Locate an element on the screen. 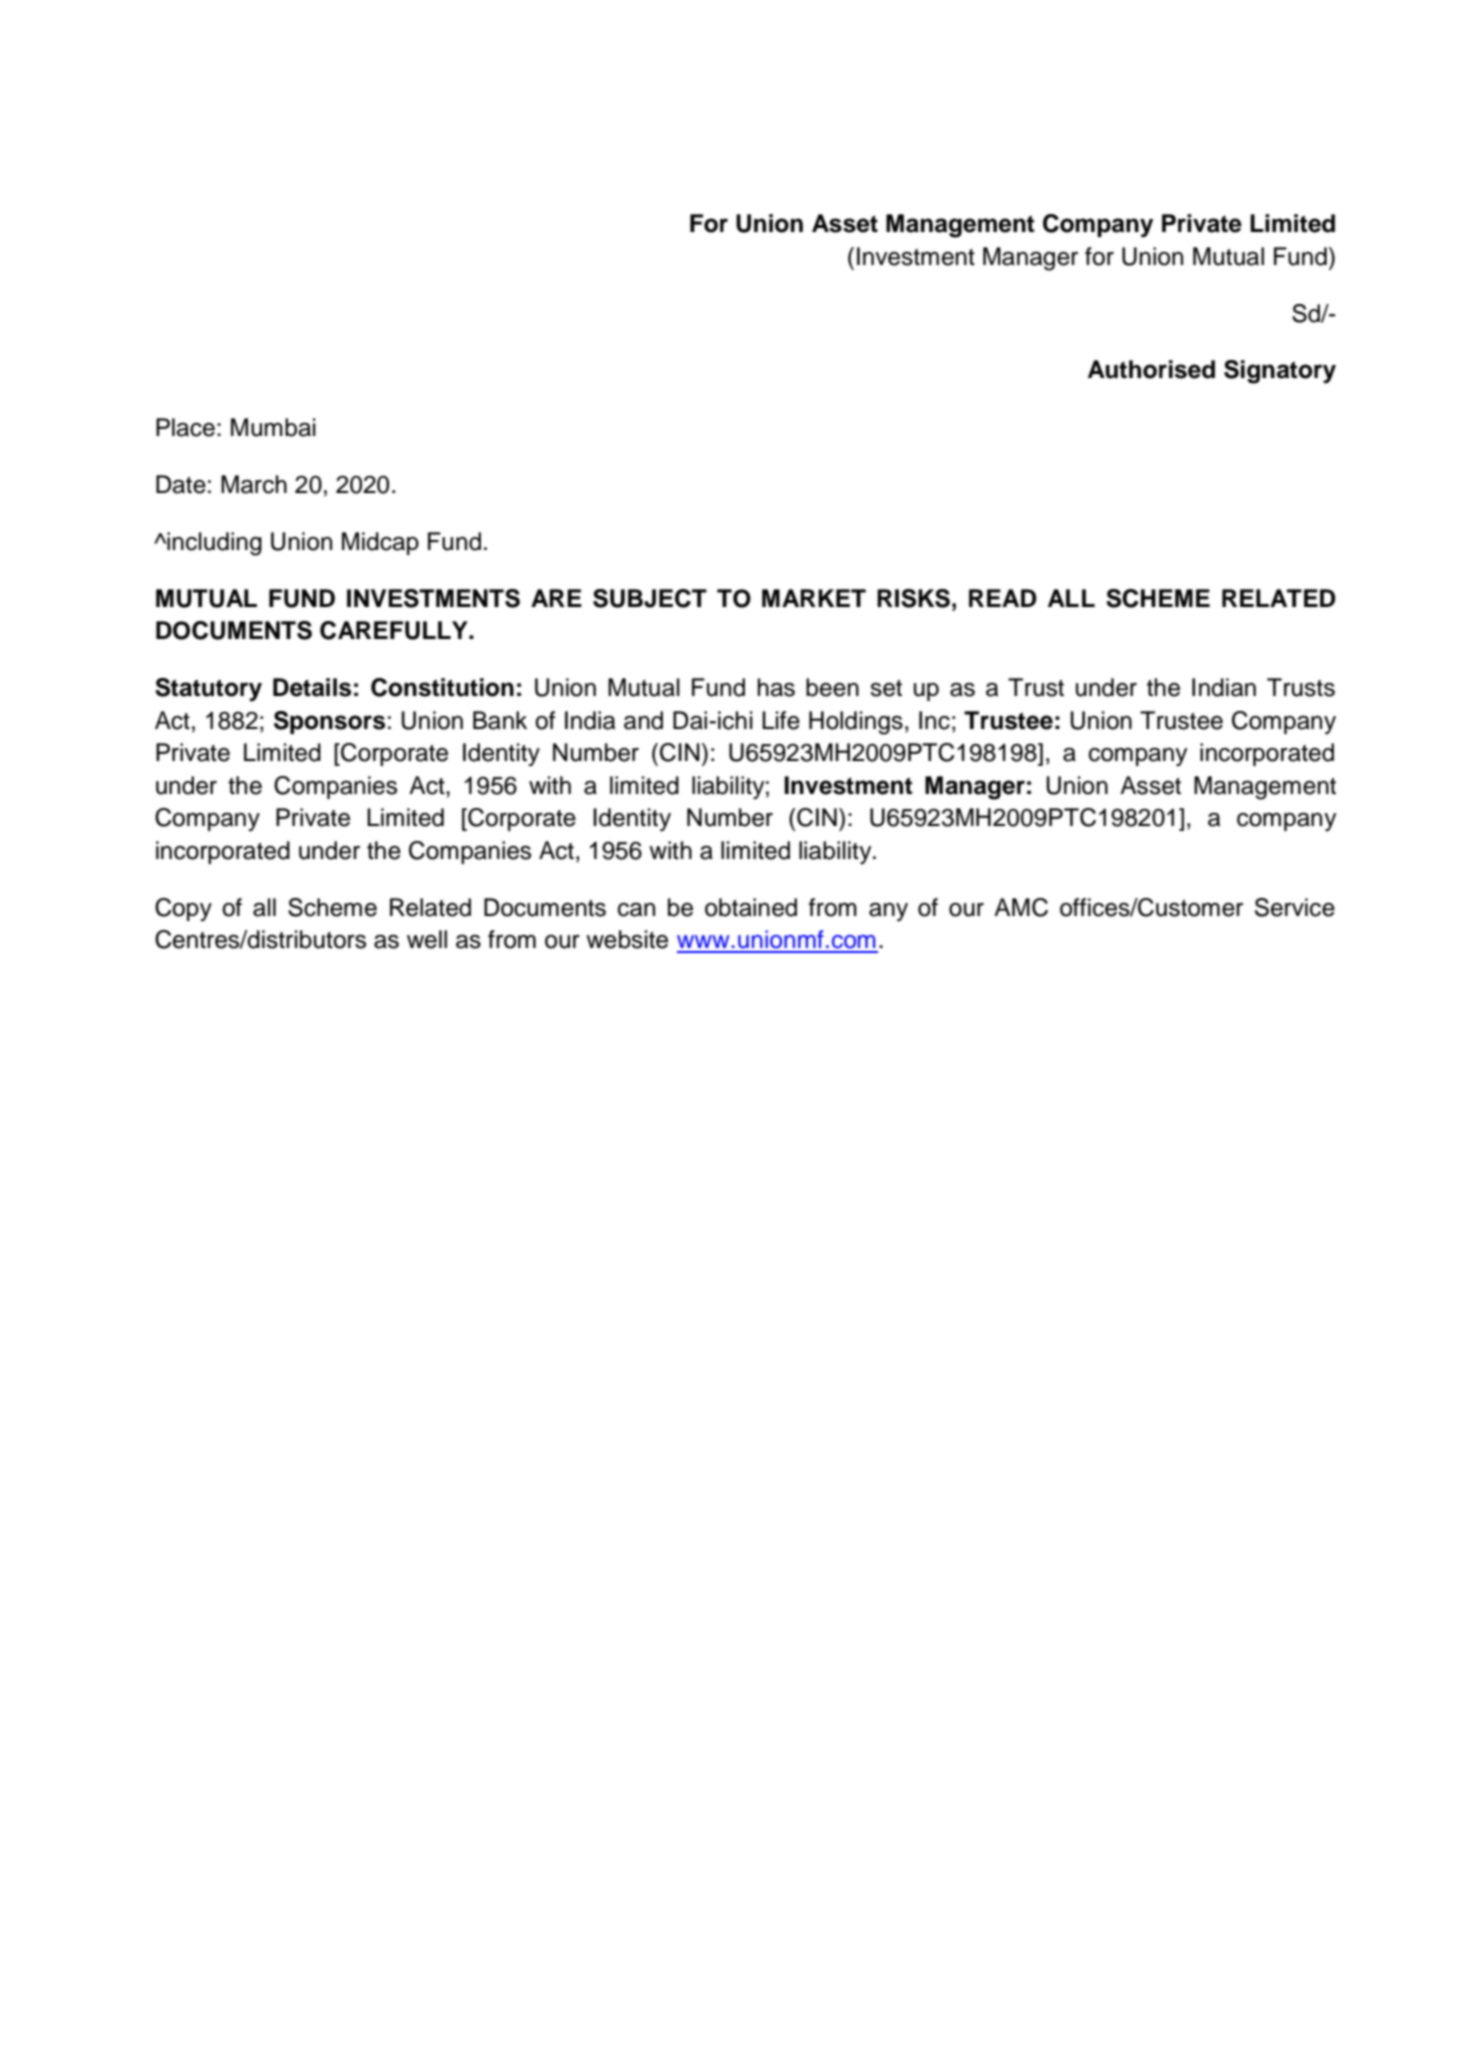  Mumbai is located at coordinates (273, 427).
